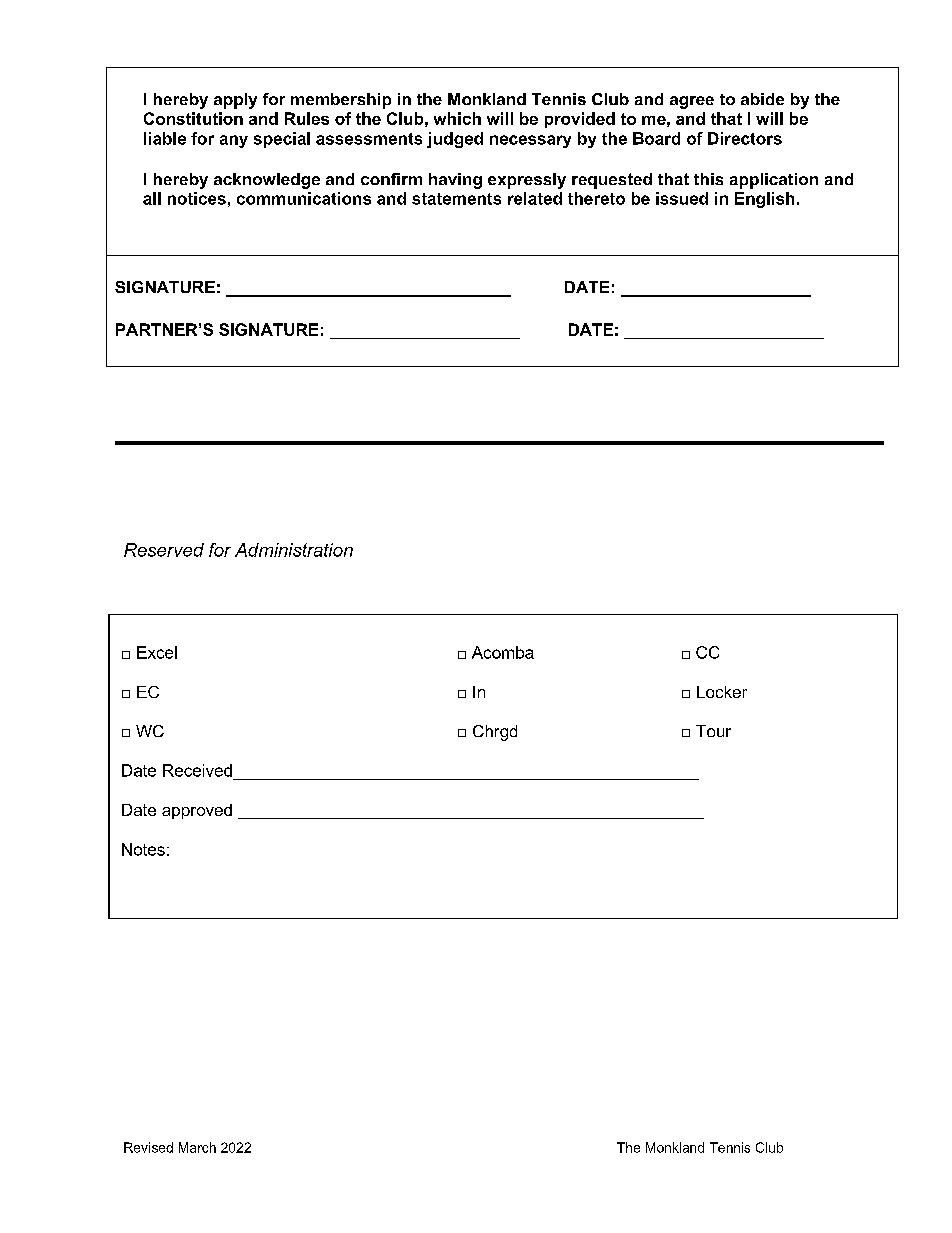  What do you see at coordinates (722, 692) in the screenshot?
I see `Locker` at bounding box center [722, 692].
